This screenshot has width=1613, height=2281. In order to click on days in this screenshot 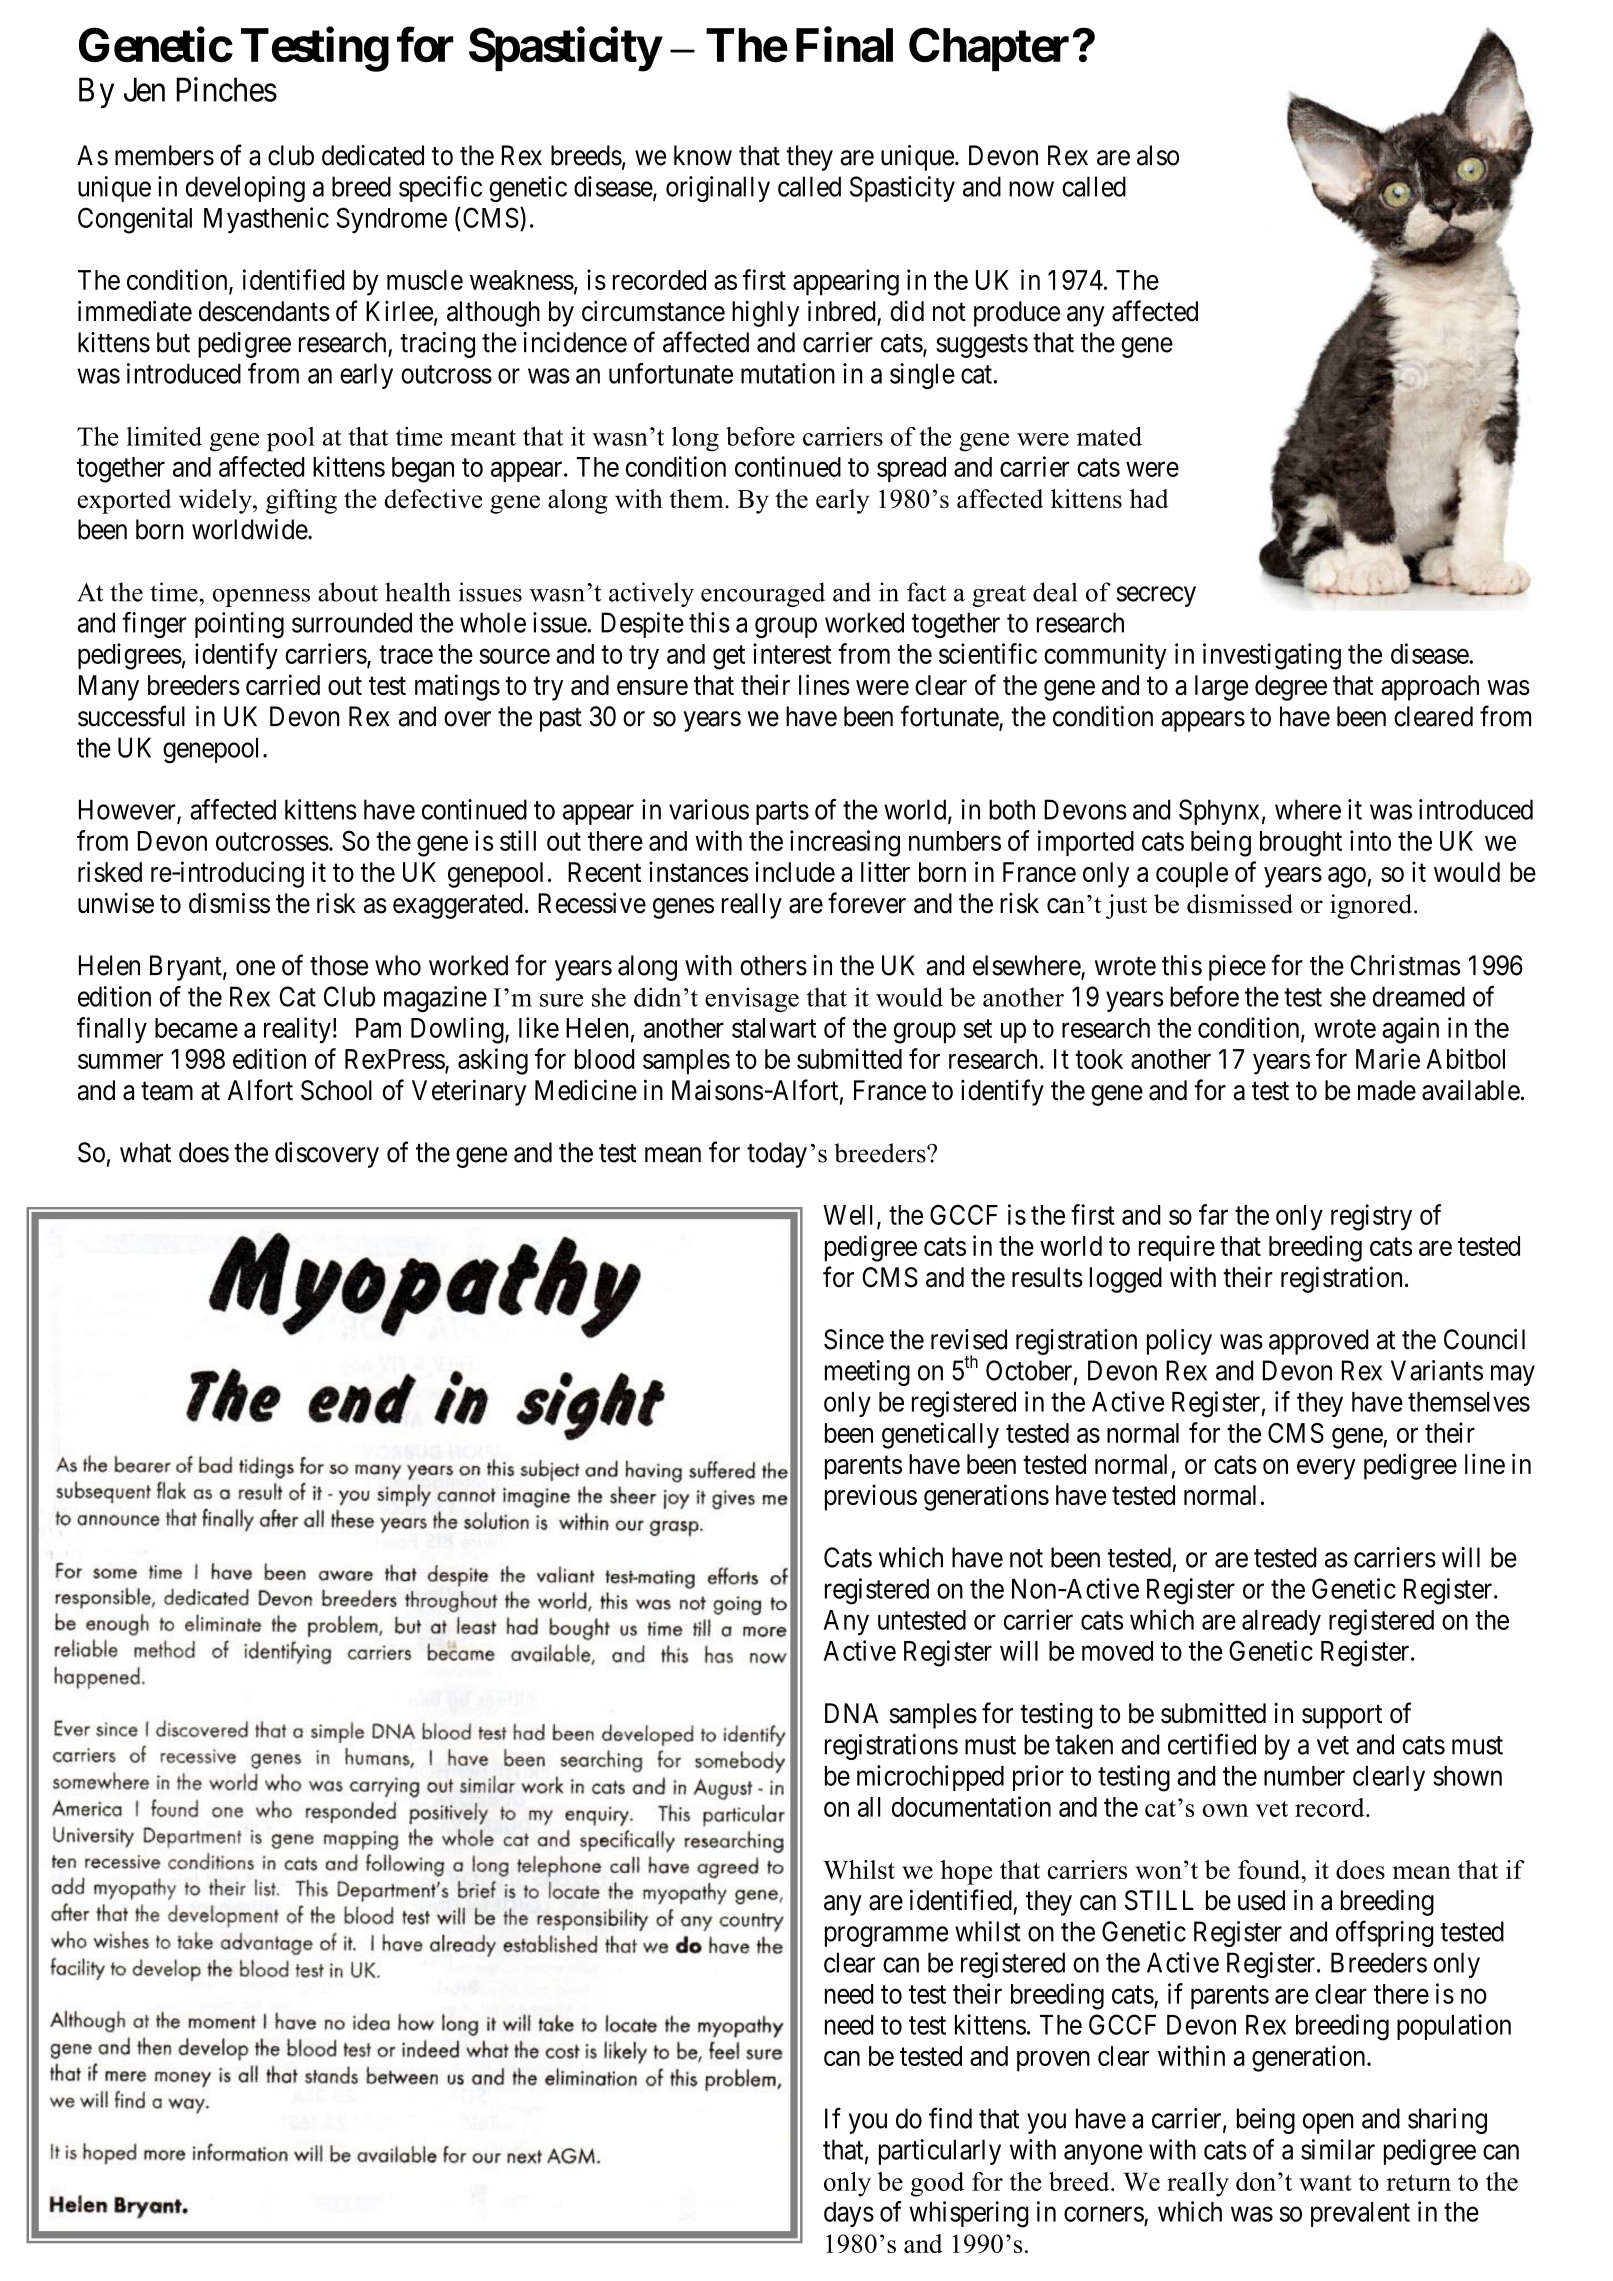, I will do `click(849, 2214)`.
